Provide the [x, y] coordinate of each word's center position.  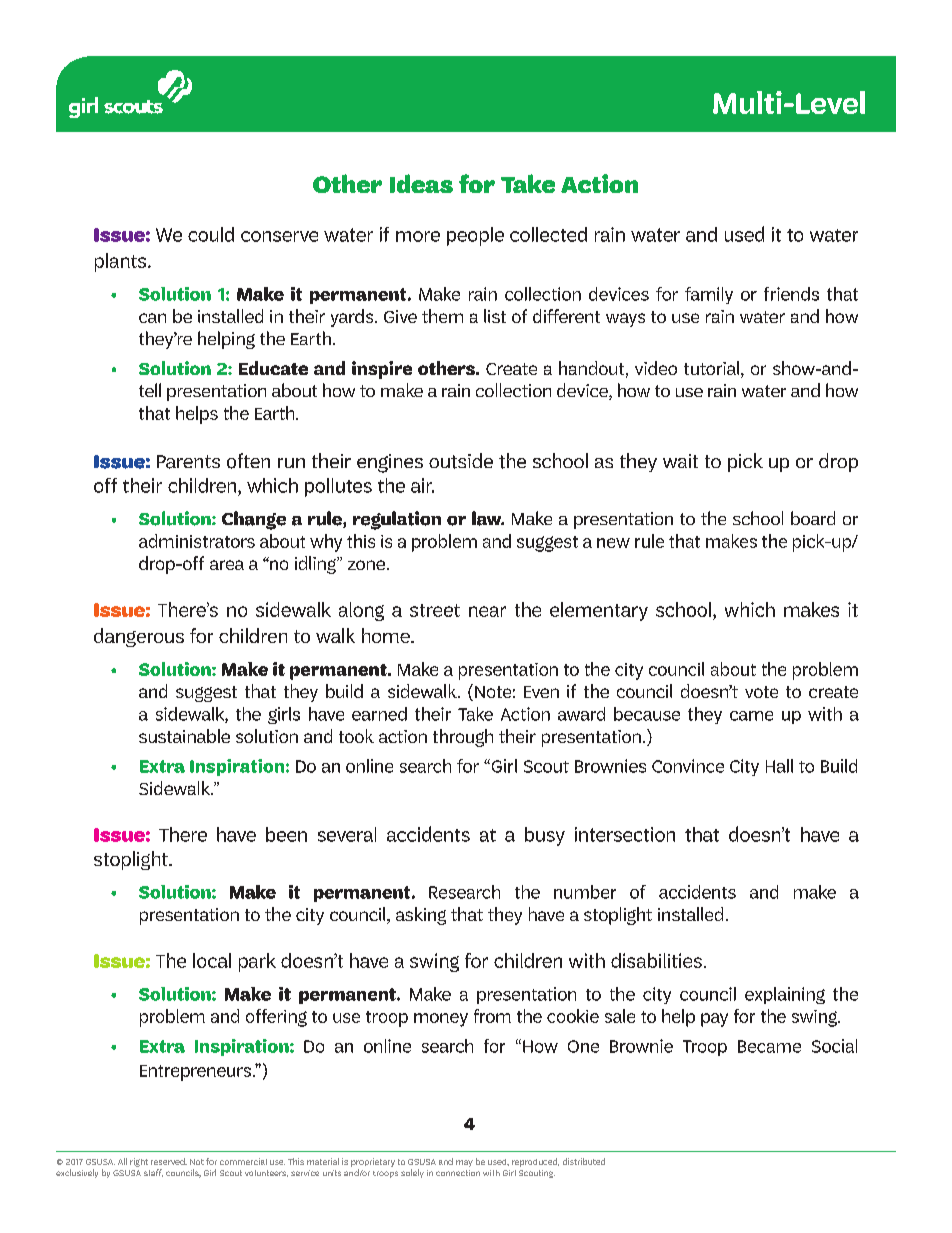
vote [761, 692]
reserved [169, 1161]
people [475, 236]
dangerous [139, 637]
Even [541, 692]
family [709, 295]
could [211, 234]
